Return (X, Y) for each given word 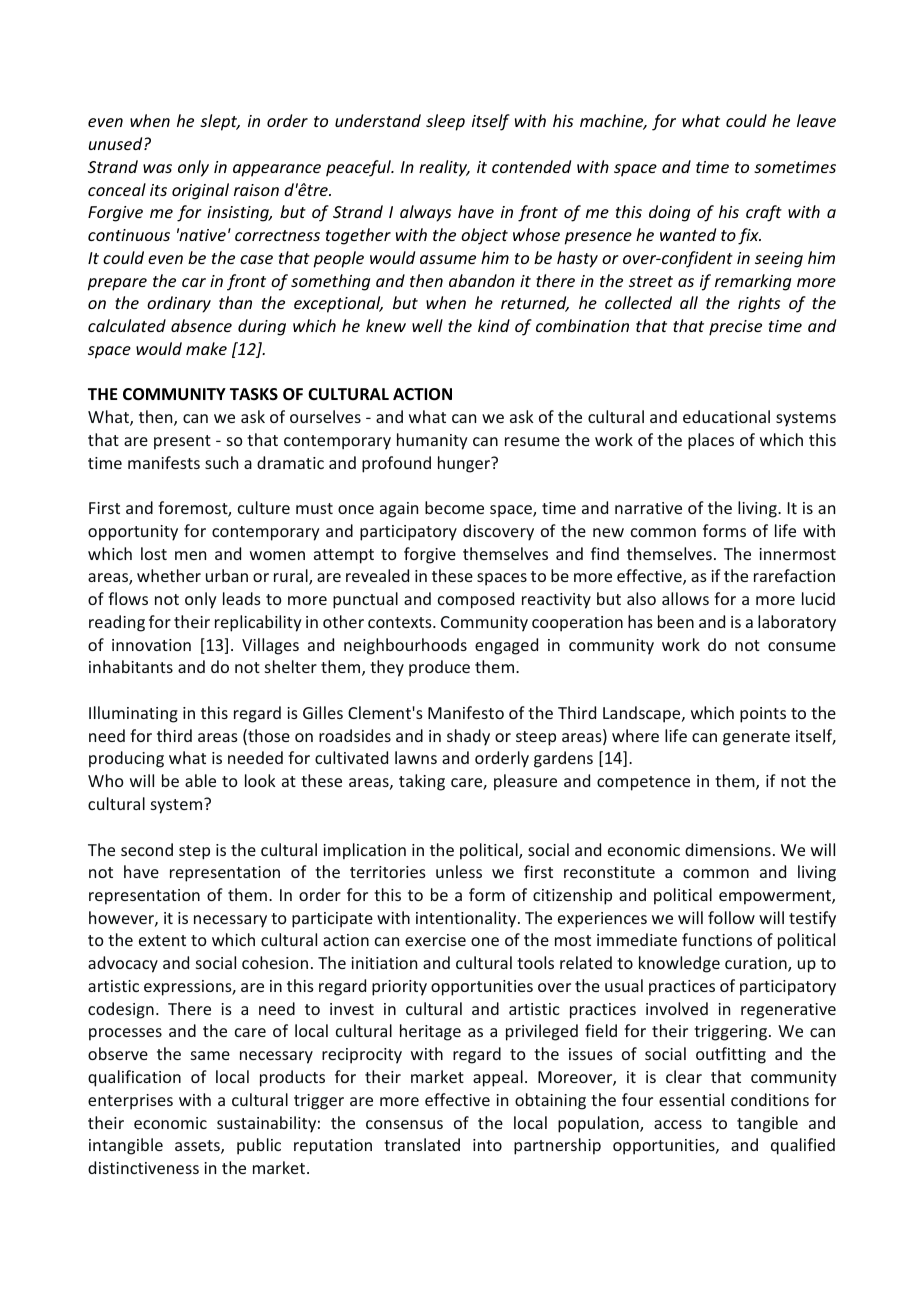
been (676, 621)
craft (764, 213)
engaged (506, 646)
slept (220, 122)
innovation (151, 645)
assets (198, 1147)
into (487, 1145)
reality (444, 168)
